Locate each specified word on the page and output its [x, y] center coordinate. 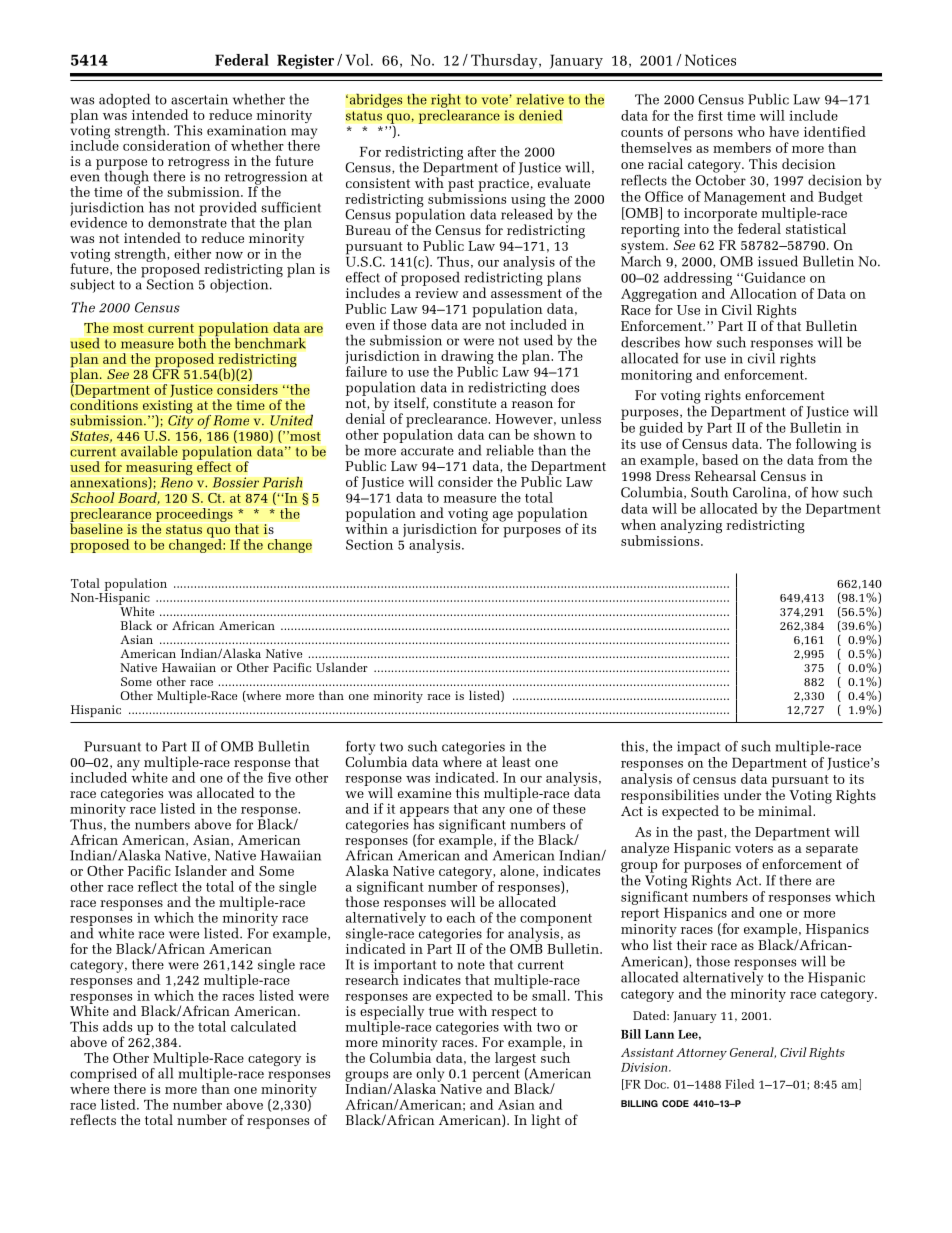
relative [540, 99]
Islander [201, 870]
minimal [786, 810]
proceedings [194, 515]
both [192, 342]
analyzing [691, 526]
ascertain [199, 99]
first [710, 115]
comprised [103, 1076]
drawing [466, 358]
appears [424, 813]
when [638, 524]
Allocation [763, 293]
